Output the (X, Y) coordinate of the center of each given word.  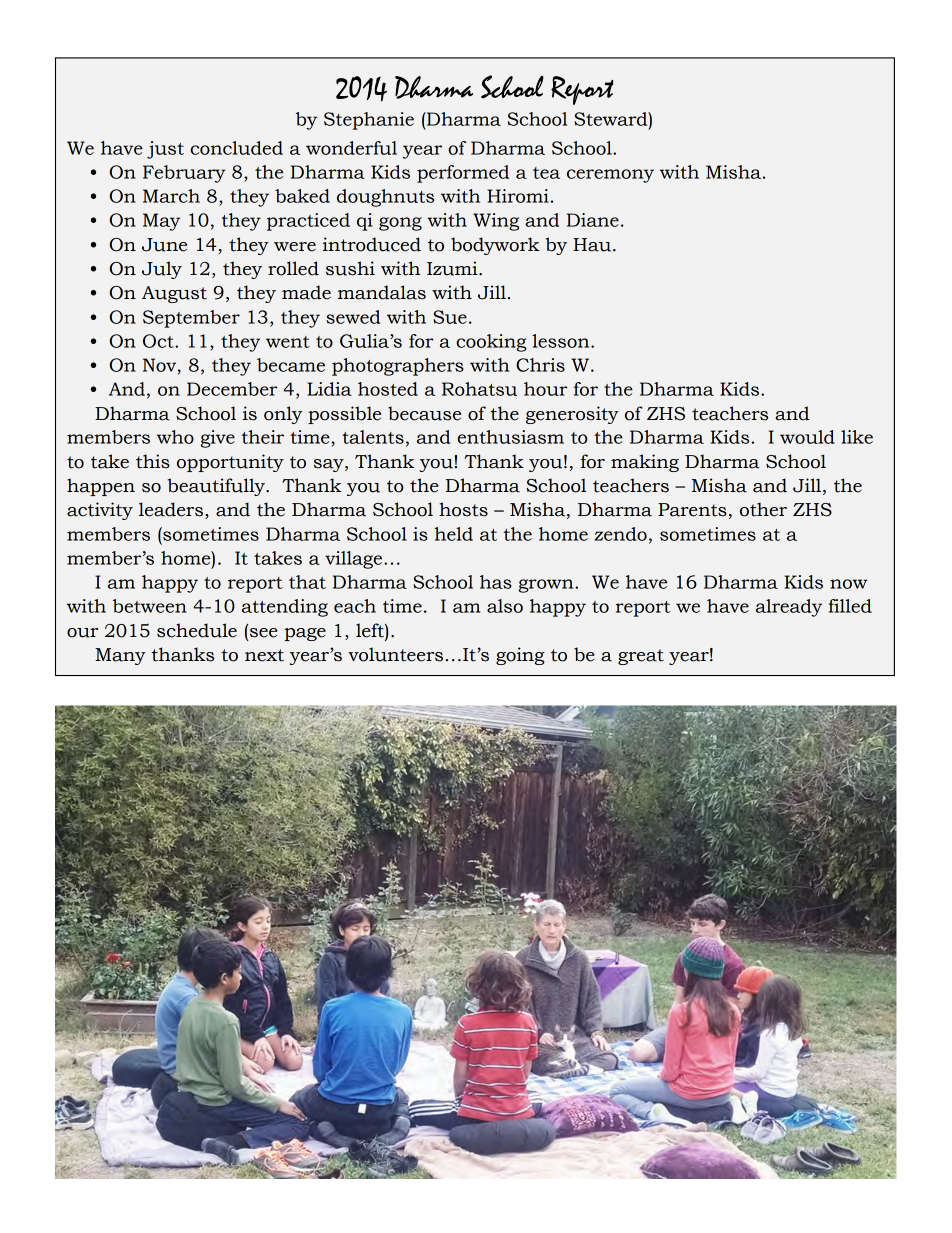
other (763, 509)
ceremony (610, 176)
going (520, 656)
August (174, 294)
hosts (463, 509)
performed (463, 174)
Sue (450, 317)
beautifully (217, 487)
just (165, 150)
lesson (562, 341)
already (789, 608)
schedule (197, 630)
